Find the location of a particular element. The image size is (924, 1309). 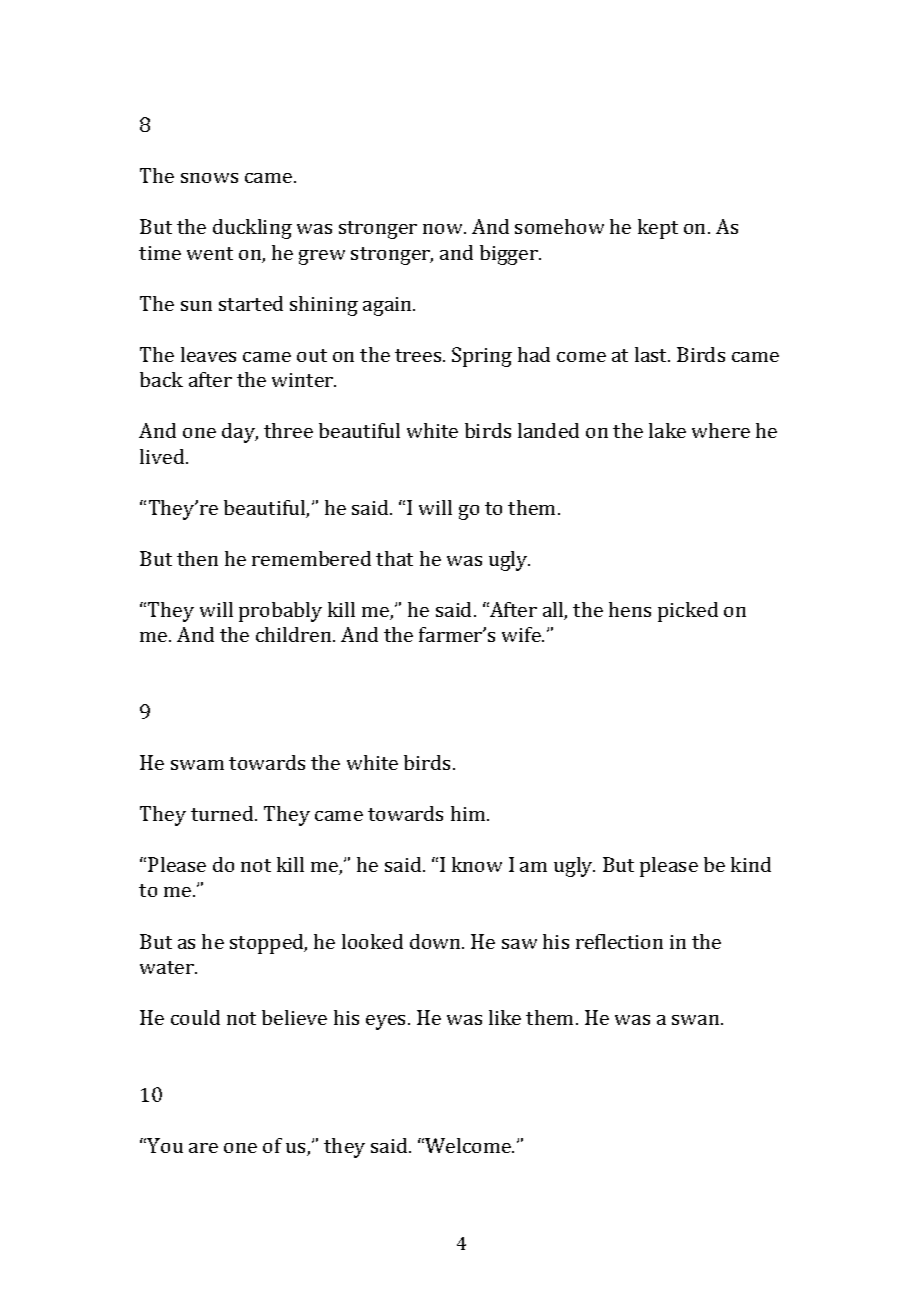

turned is located at coordinates (223, 813).
